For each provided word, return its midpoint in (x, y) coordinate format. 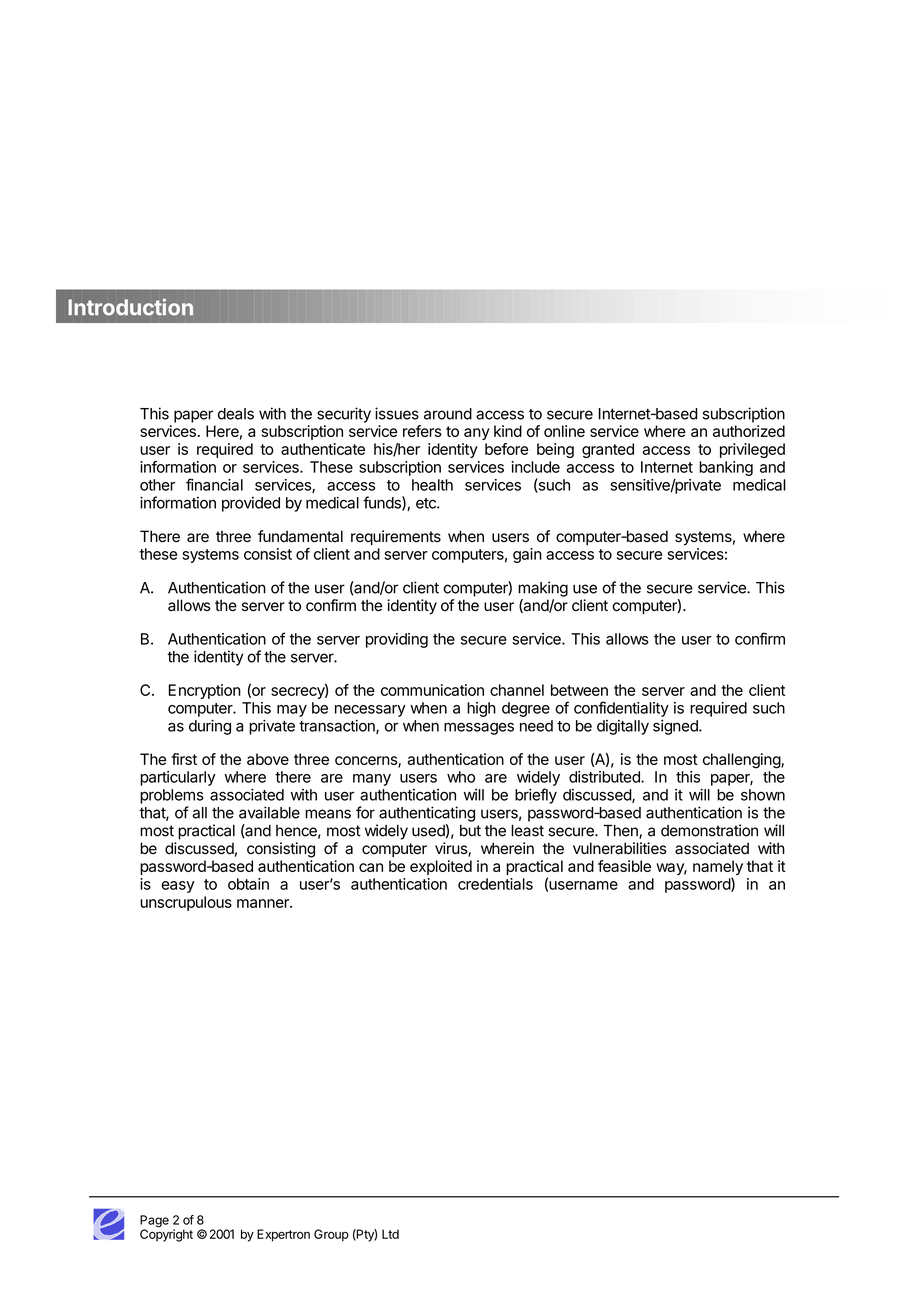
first (184, 759)
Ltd (390, 1234)
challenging (742, 761)
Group (331, 1235)
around (448, 414)
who (461, 777)
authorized (749, 431)
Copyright (166, 1234)
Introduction (130, 307)
